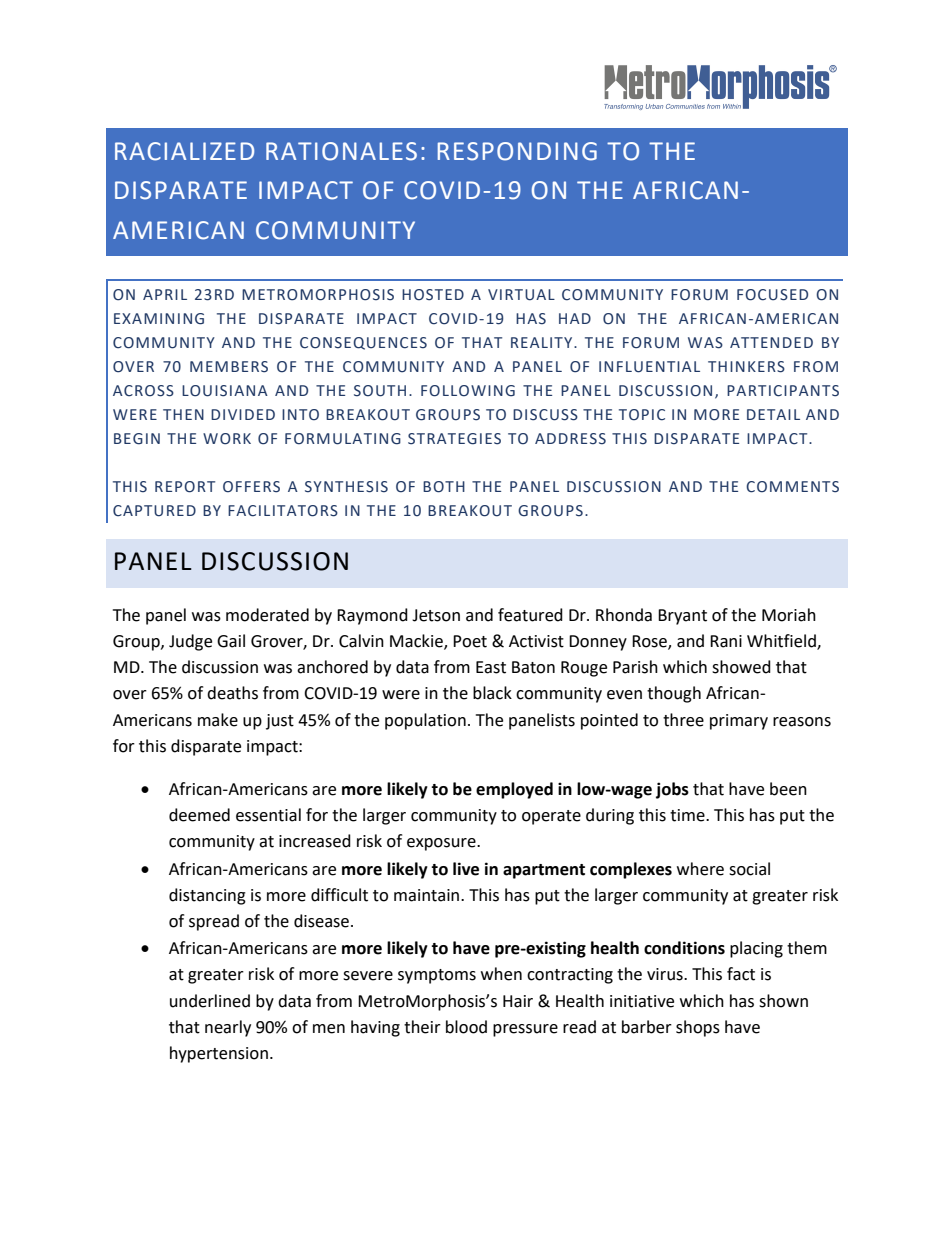 The height and width of the document is (1233, 952). I want to click on FOCUSED, so click(772, 295).
